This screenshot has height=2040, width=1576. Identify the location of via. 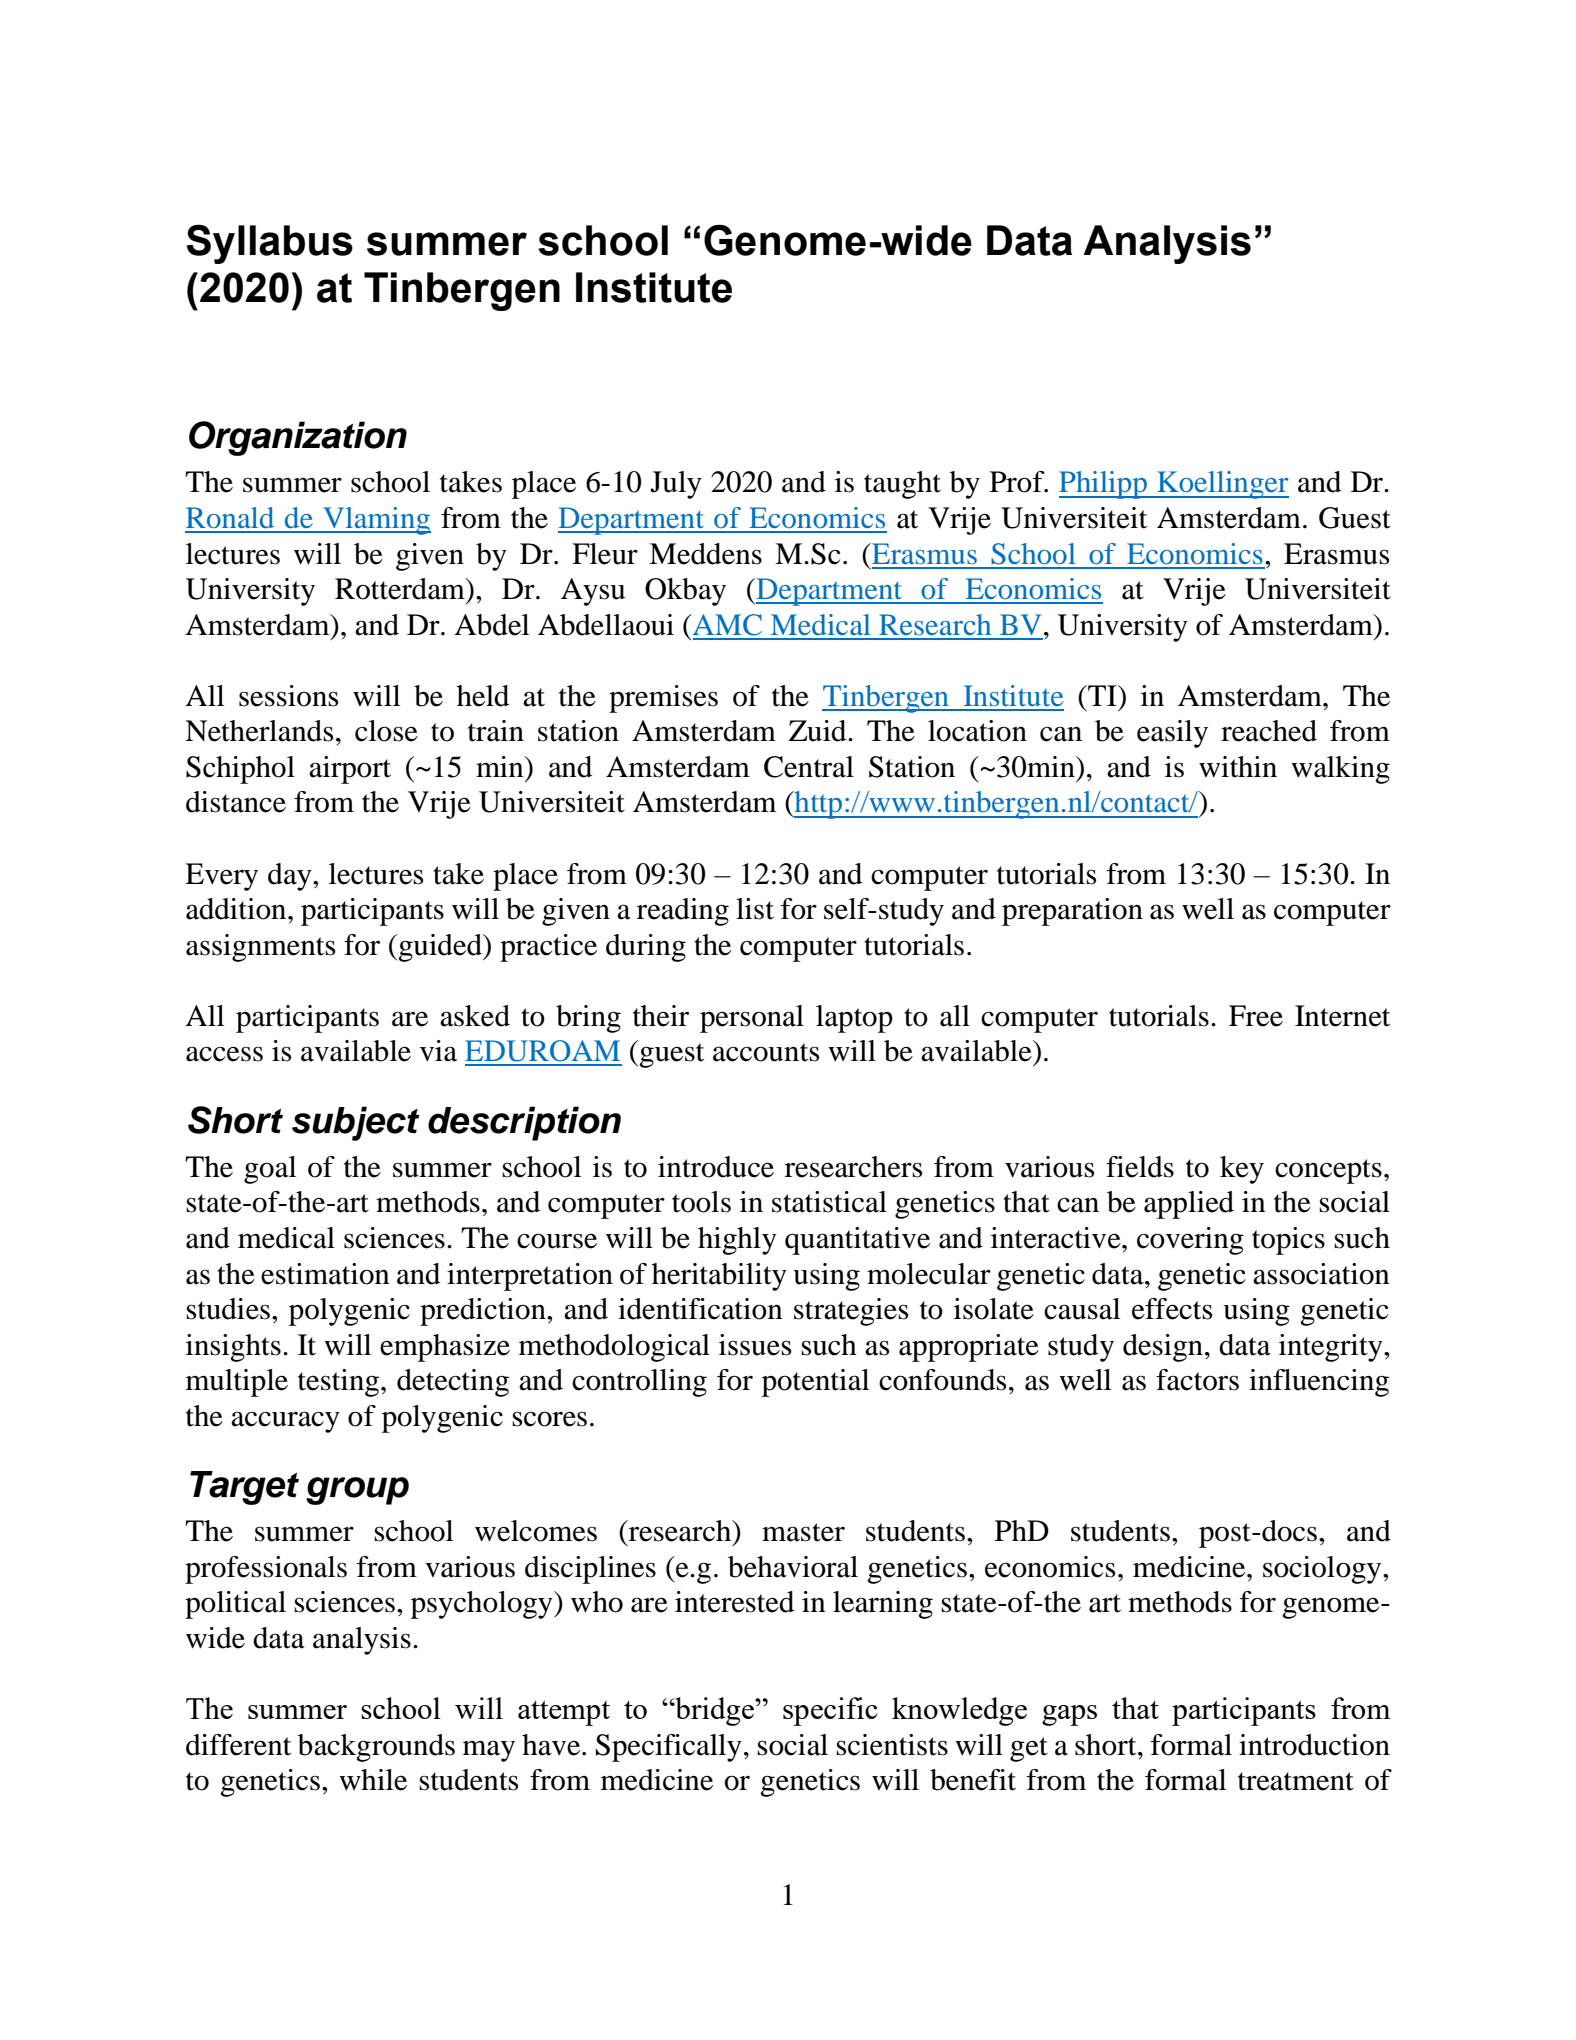
(438, 1051).
